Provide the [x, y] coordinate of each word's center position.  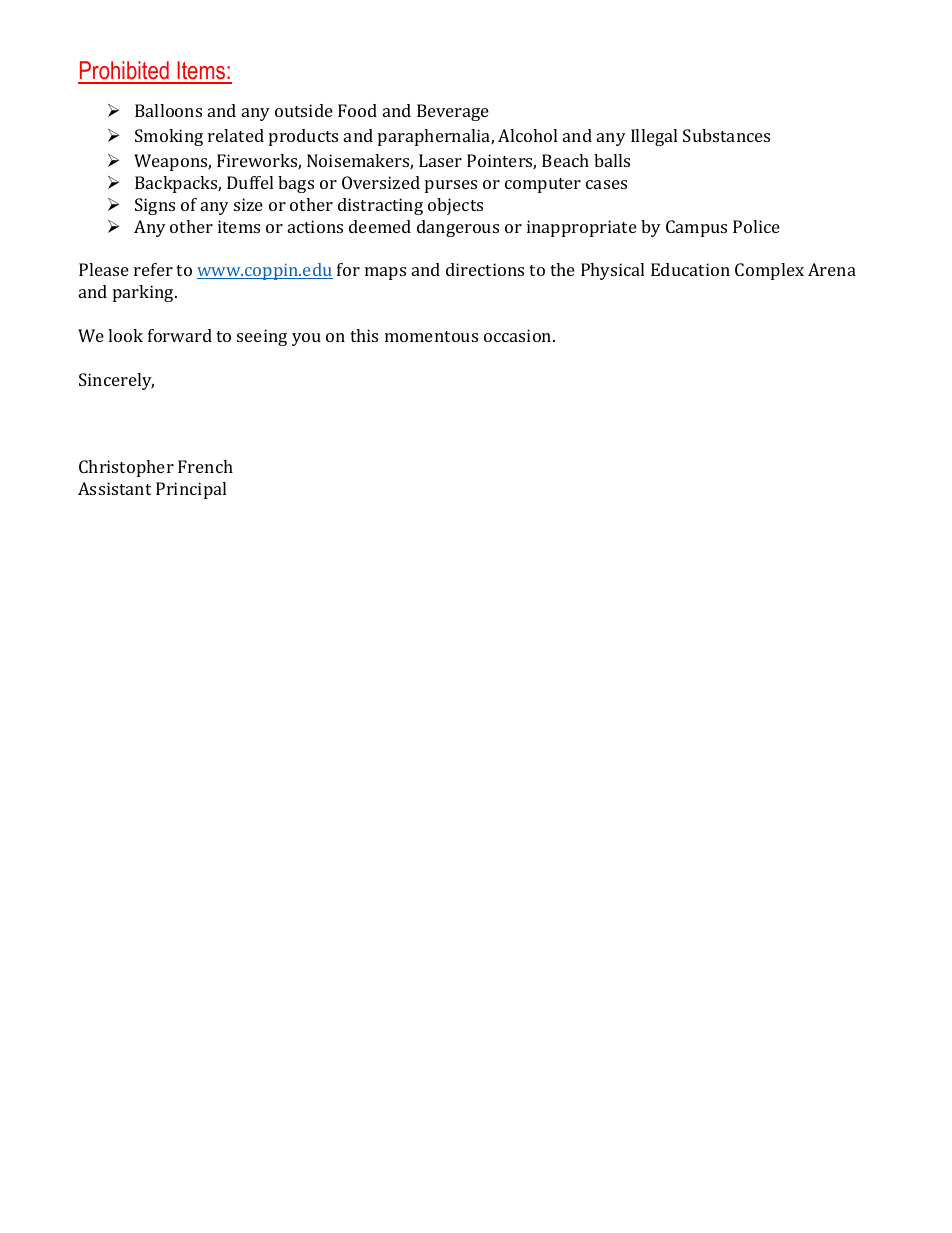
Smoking [169, 137]
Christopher [126, 468]
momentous [431, 336]
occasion [519, 335]
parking [144, 293]
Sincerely [116, 381]
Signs [155, 206]
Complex [769, 271]
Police [756, 226]
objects [455, 206]
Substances [726, 135]
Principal [191, 490]
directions [485, 269]
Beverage [453, 112]
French [205, 466]
